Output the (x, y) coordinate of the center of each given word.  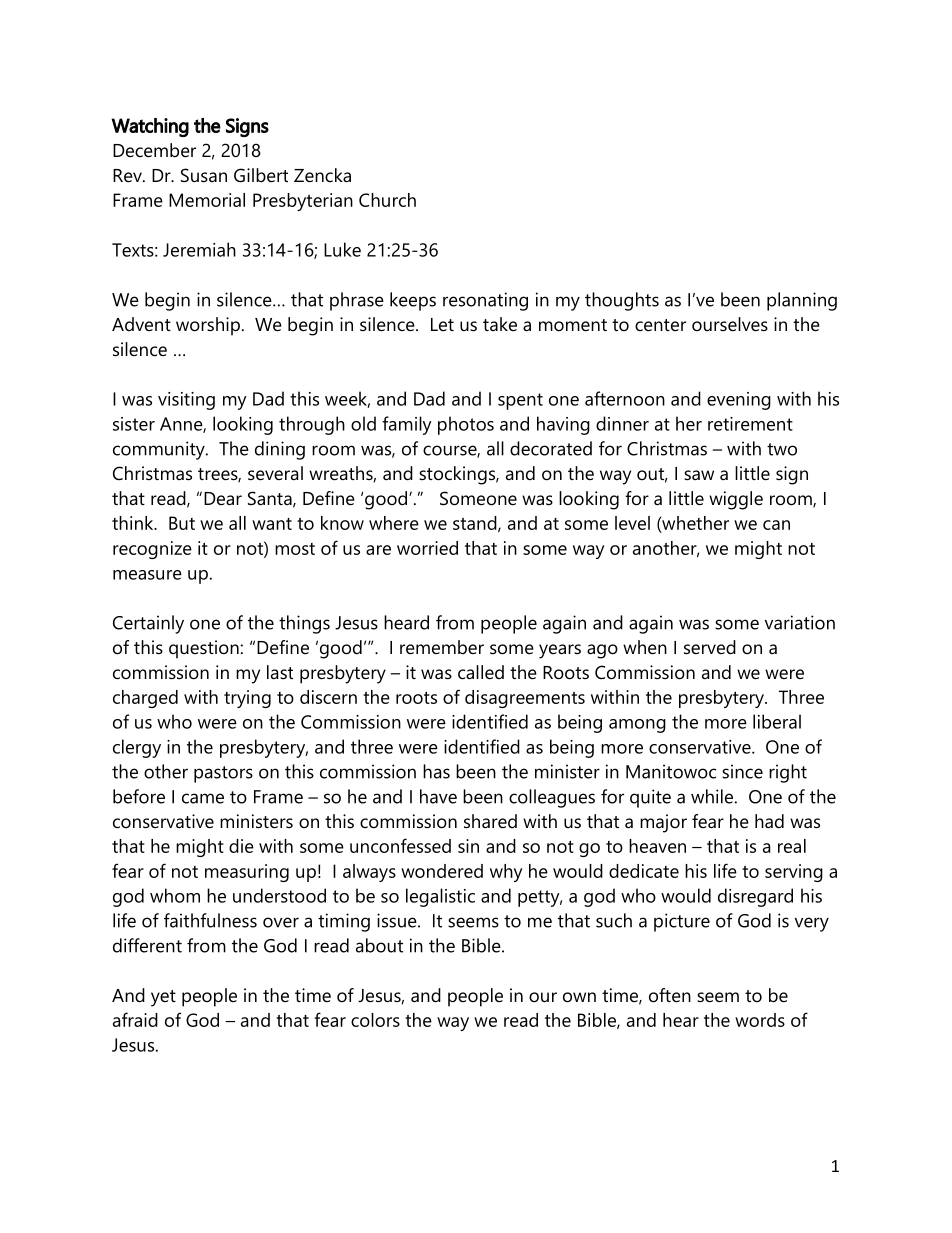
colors (375, 1020)
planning (802, 301)
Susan (204, 175)
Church (387, 200)
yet (163, 998)
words (760, 1020)
